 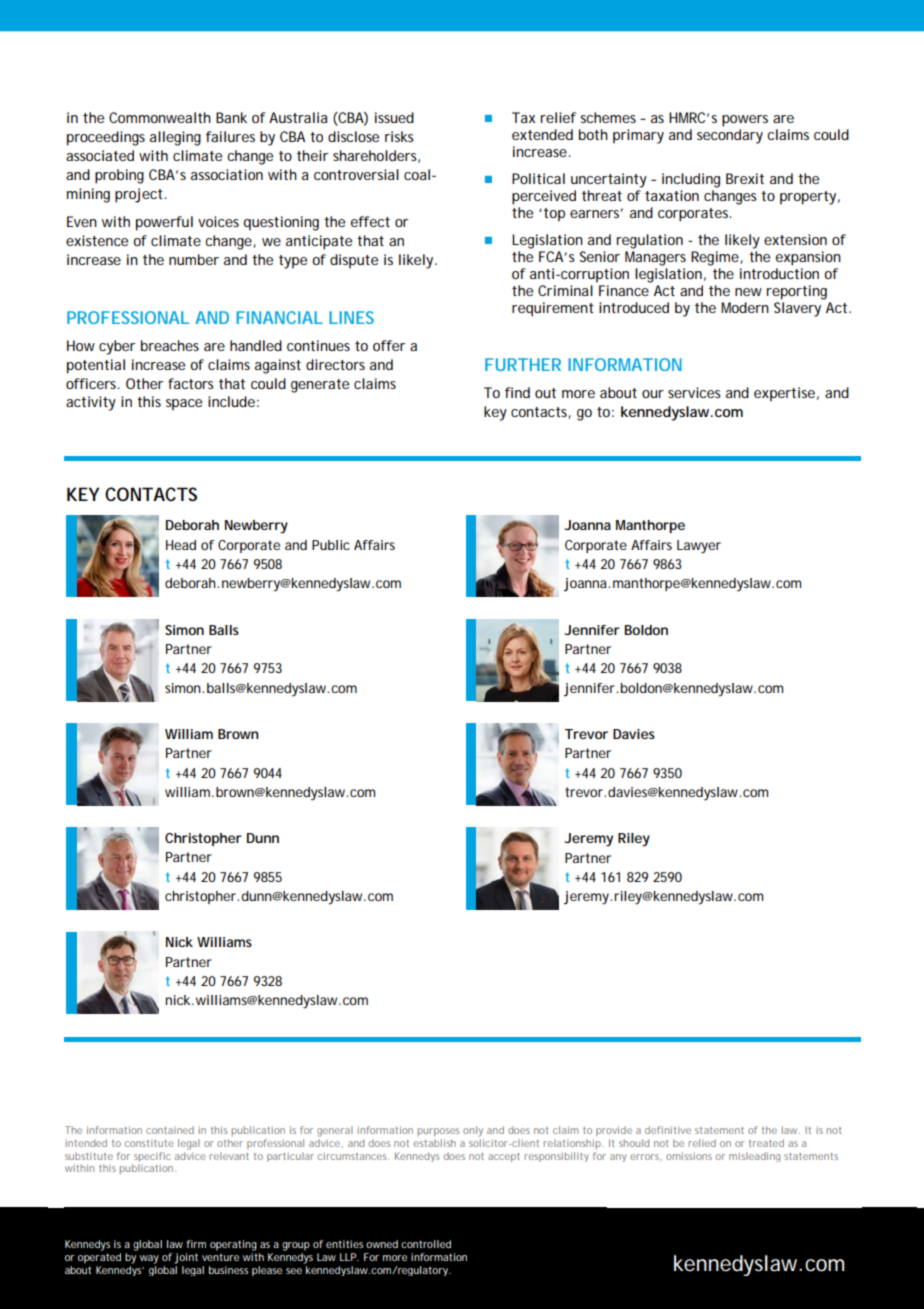 What do you see at coordinates (399, 136) in the image?
I see `risks` at bounding box center [399, 136].
